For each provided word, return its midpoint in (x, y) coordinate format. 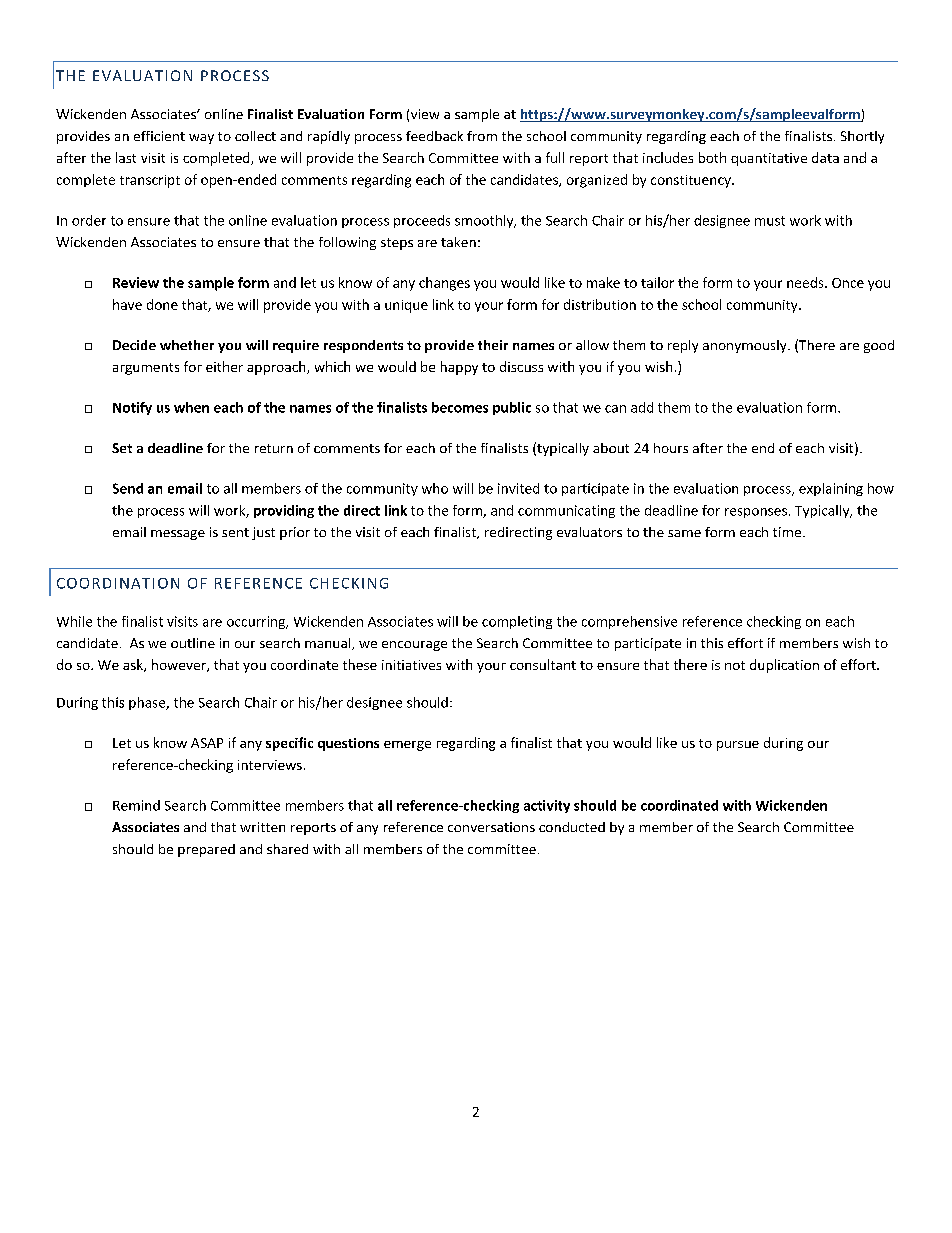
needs (806, 282)
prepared (206, 850)
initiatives (411, 665)
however (180, 665)
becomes (460, 407)
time (787, 532)
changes (444, 284)
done (162, 304)
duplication (784, 666)
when (191, 407)
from (482, 136)
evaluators (589, 532)
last (126, 157)
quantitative (769, 159)
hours (671, 448)
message (178, 535)
